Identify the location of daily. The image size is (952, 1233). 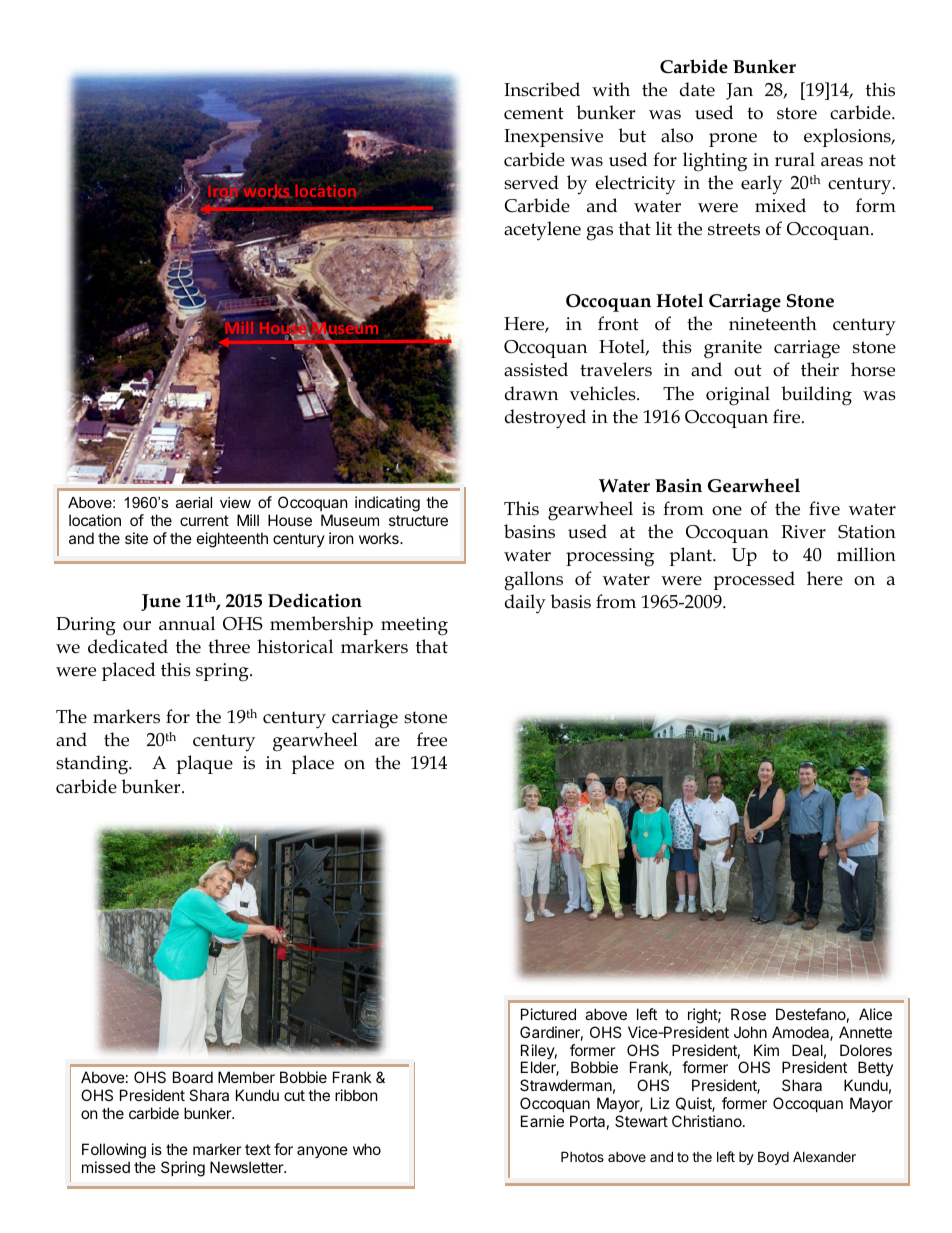
(525, 604).
